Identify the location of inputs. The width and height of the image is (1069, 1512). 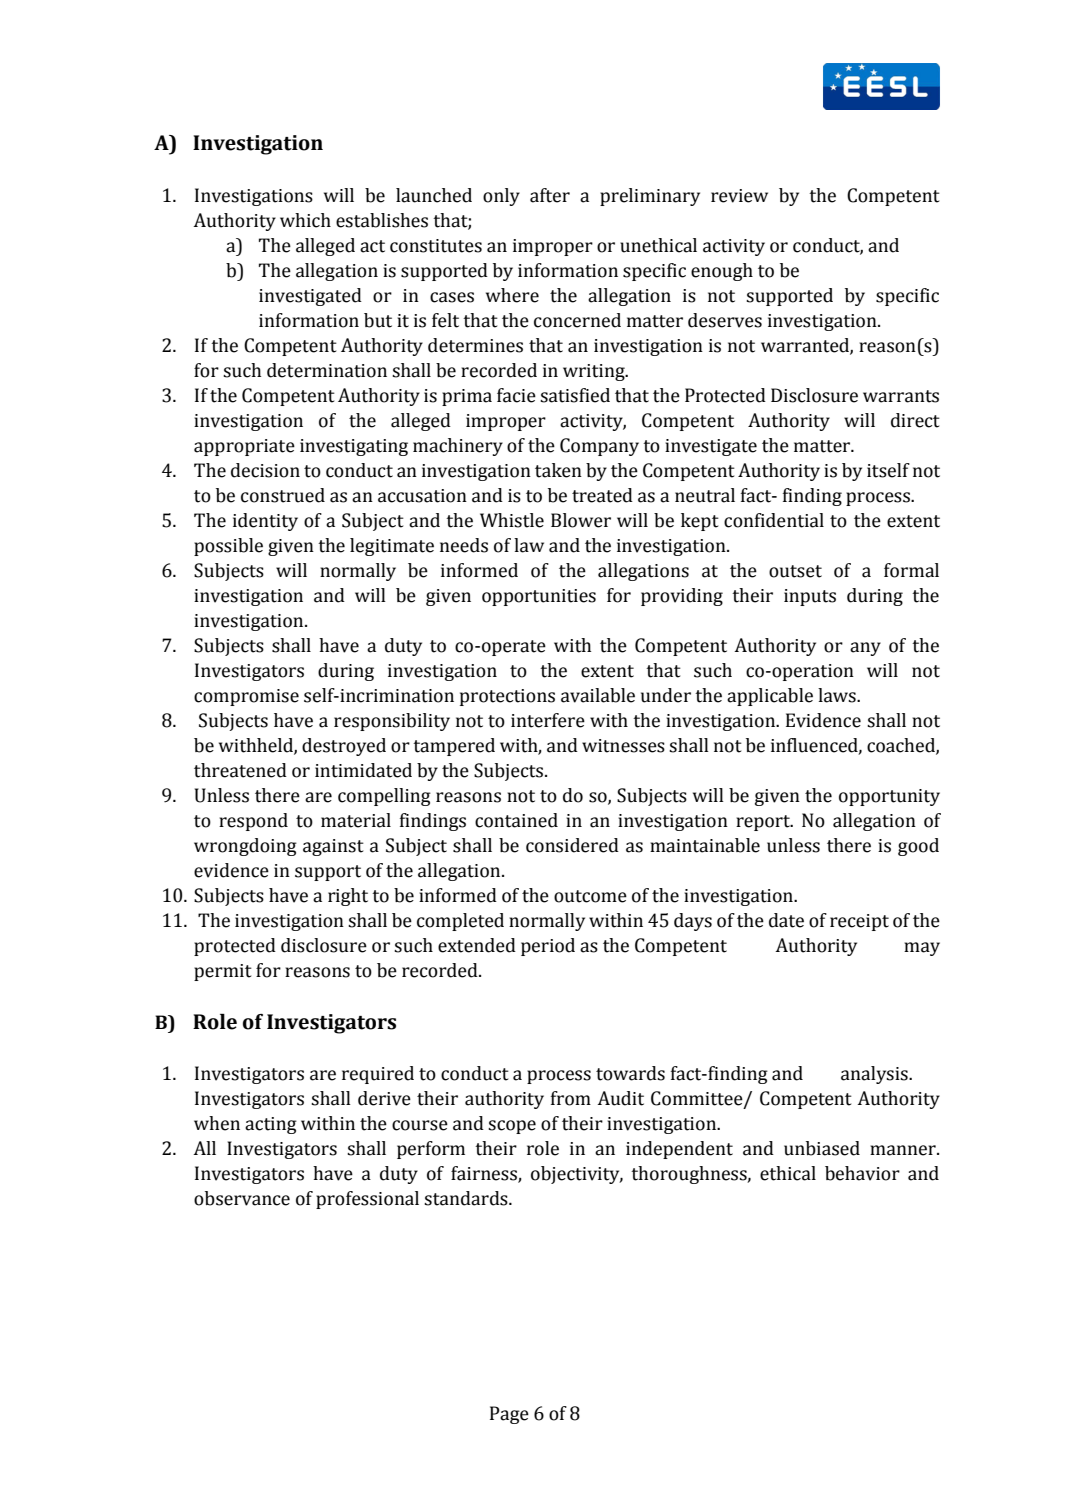
(810, 597).
